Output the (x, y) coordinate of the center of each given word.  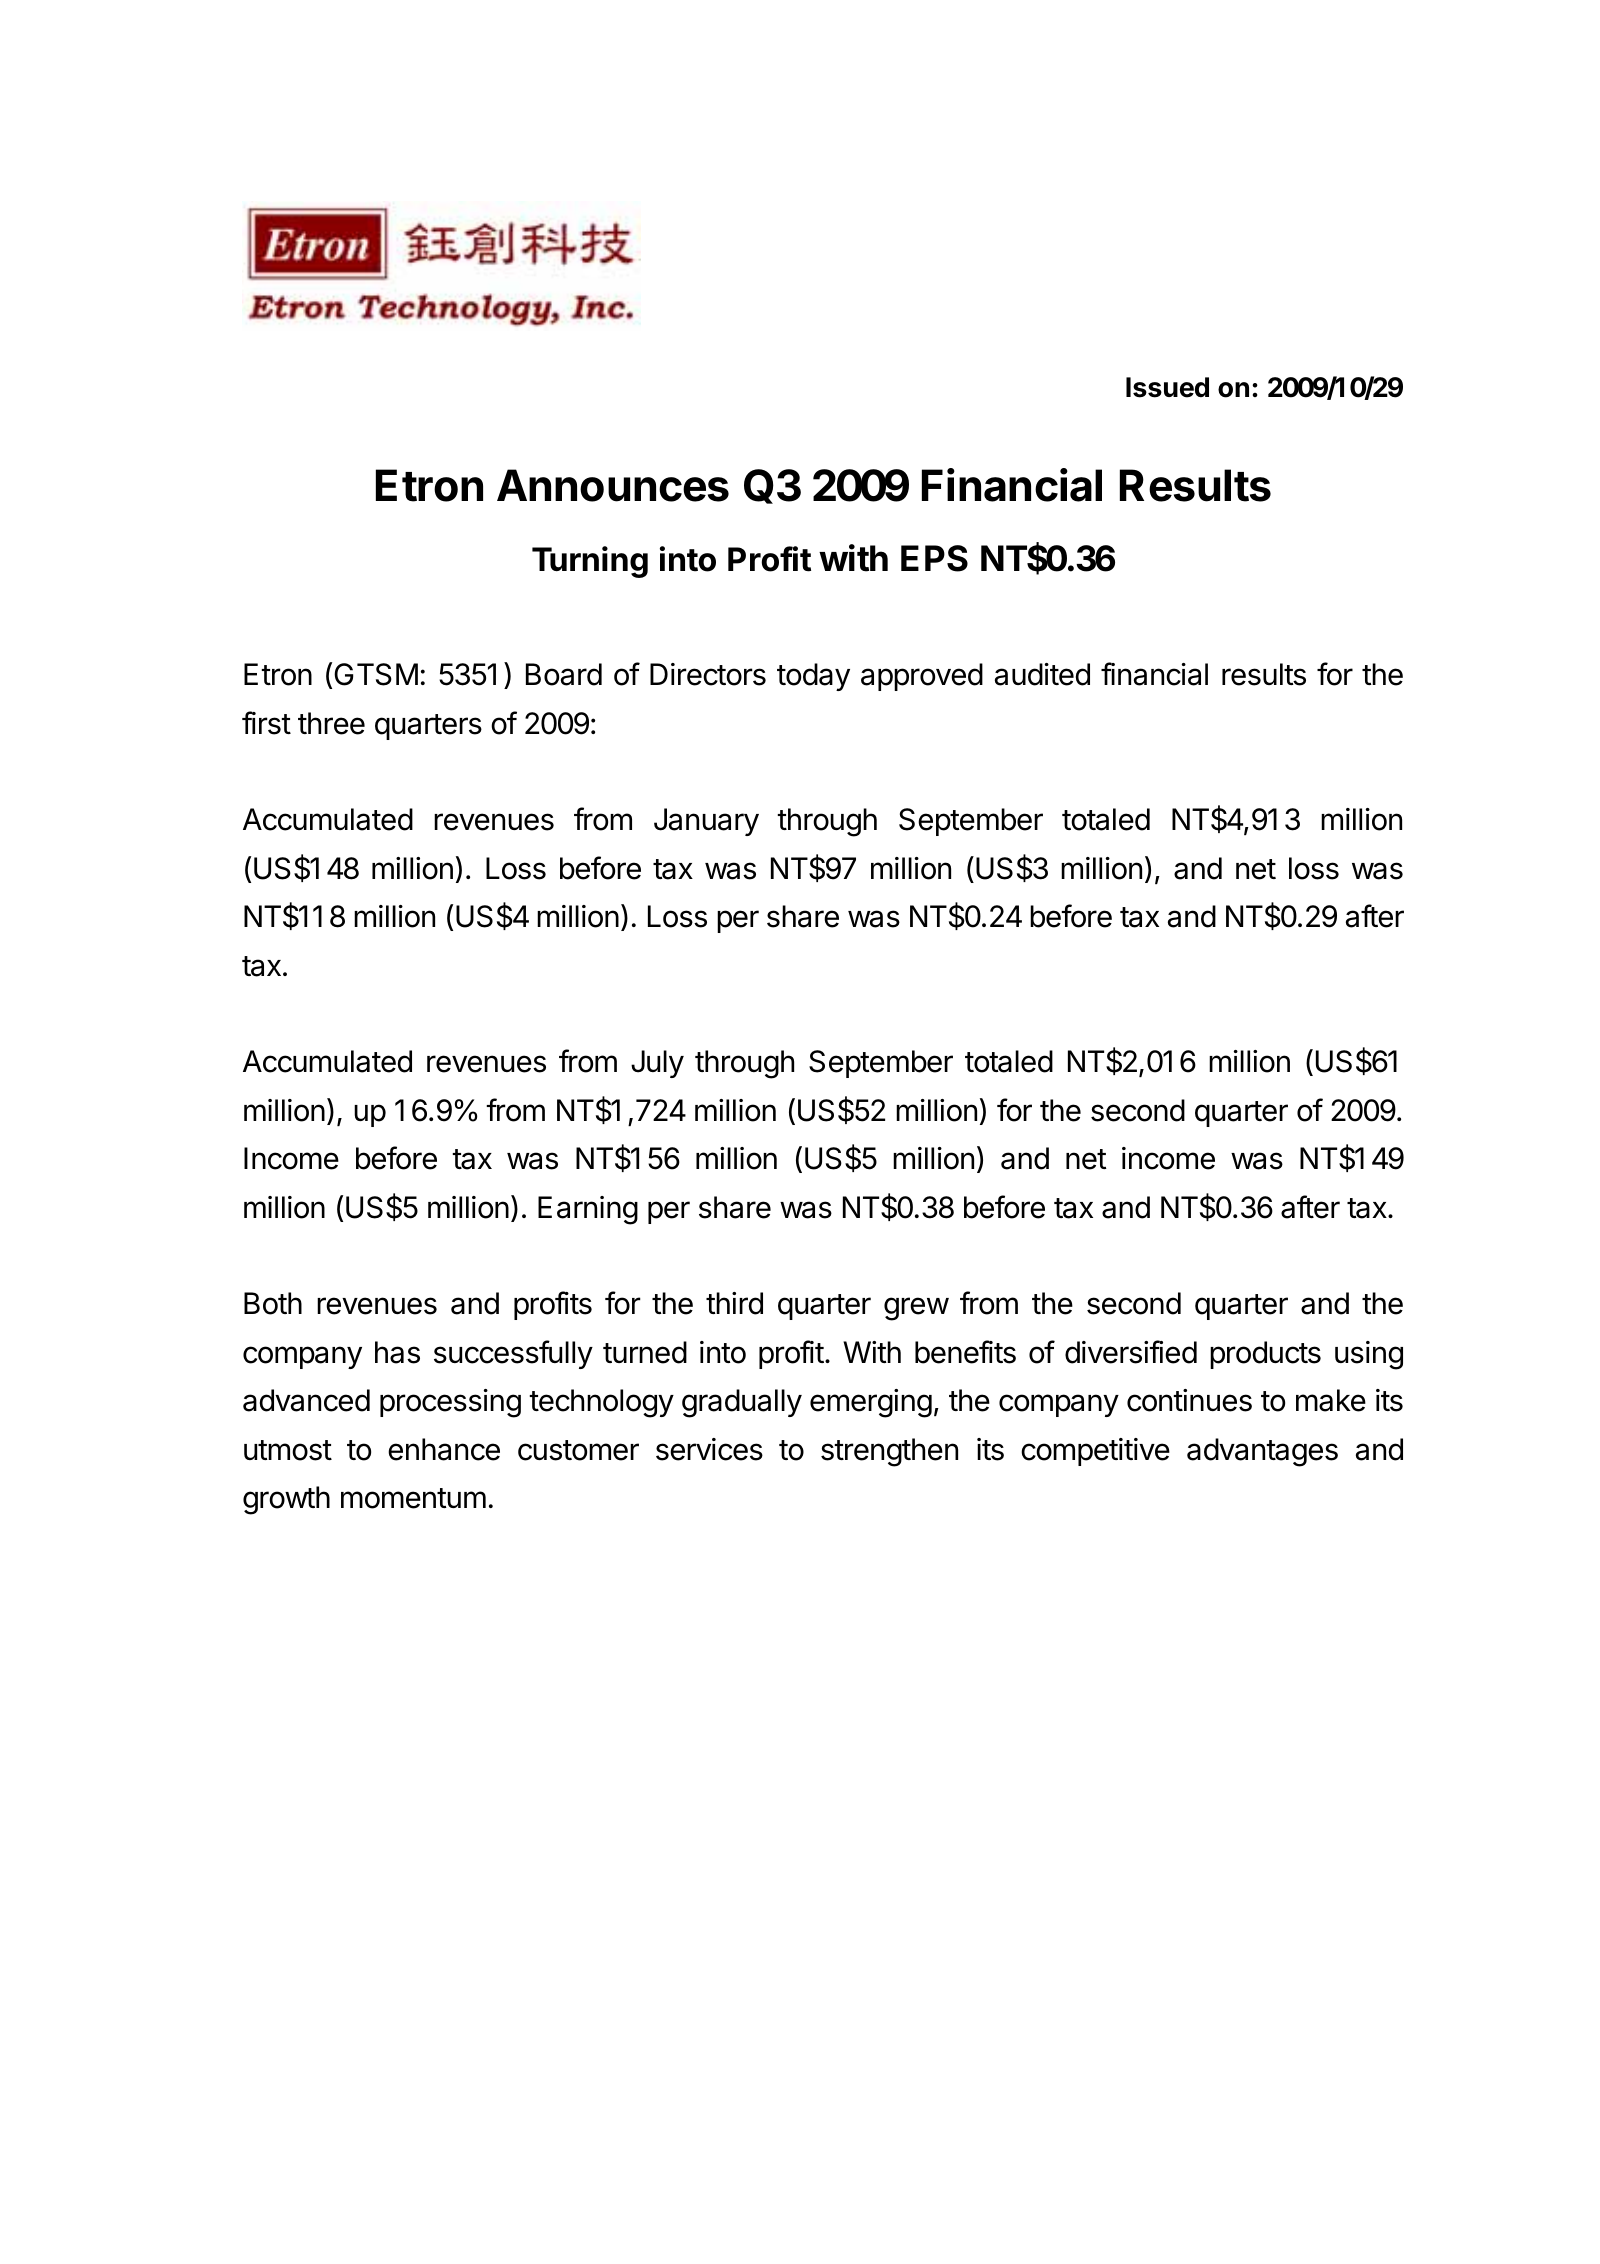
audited (1042, 674)
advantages (1262, 1452)
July (657, 1064)
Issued (1167, 387)
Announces (613, 485)
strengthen (889, 1452)
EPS (934, 558)
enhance (444, 1449)
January (706, 822)
